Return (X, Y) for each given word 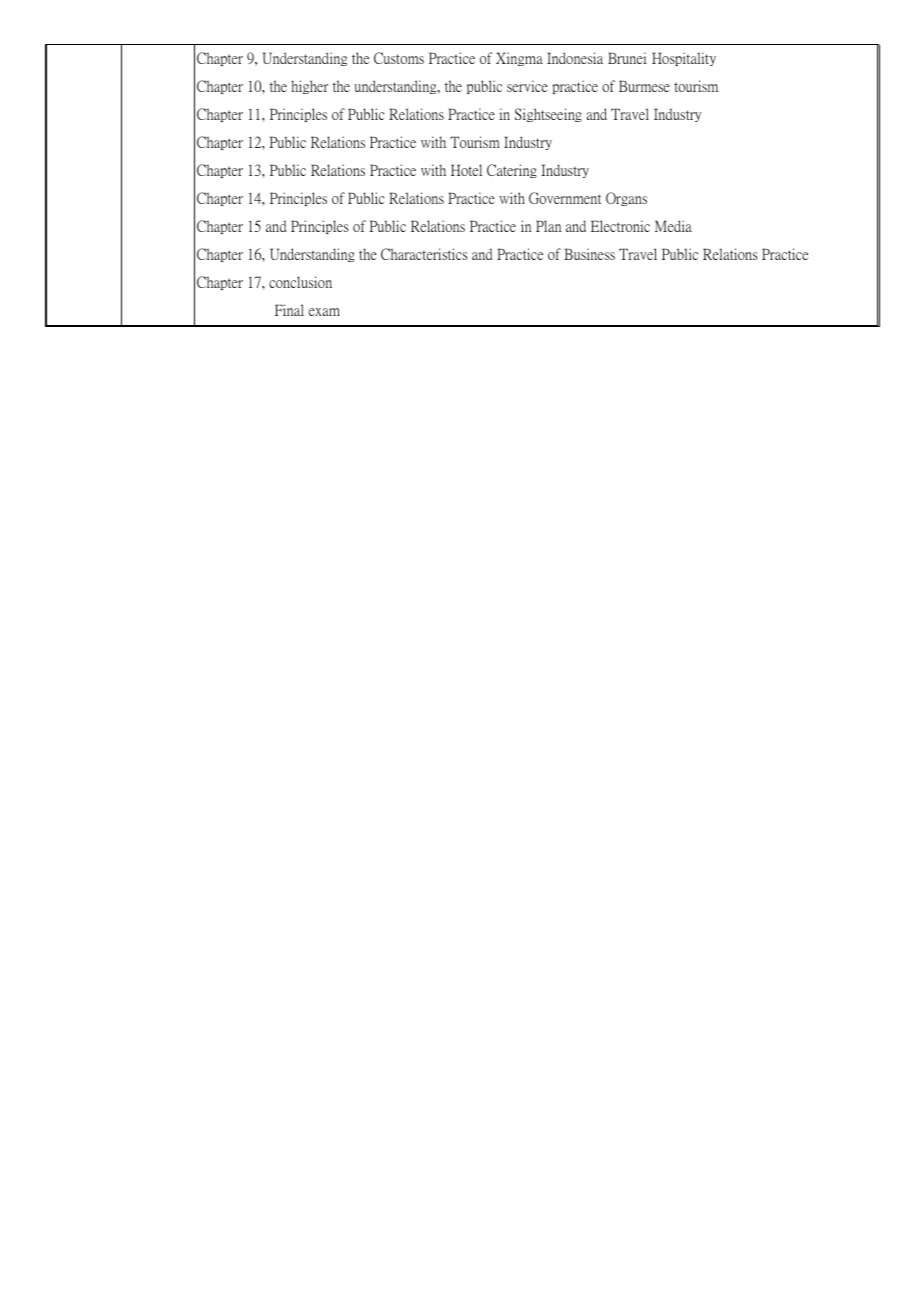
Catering (512, 171)
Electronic (620, 226)
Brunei (627, 58)
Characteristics (424, 254)
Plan (548, 226)
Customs (399, 58)
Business (589, 254)
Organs (626, 199)
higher (309, 87)
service (527, 86)
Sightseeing (548, 115)
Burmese (644, 86)
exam (324, 312)
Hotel (466, 170)
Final (289, 310)
